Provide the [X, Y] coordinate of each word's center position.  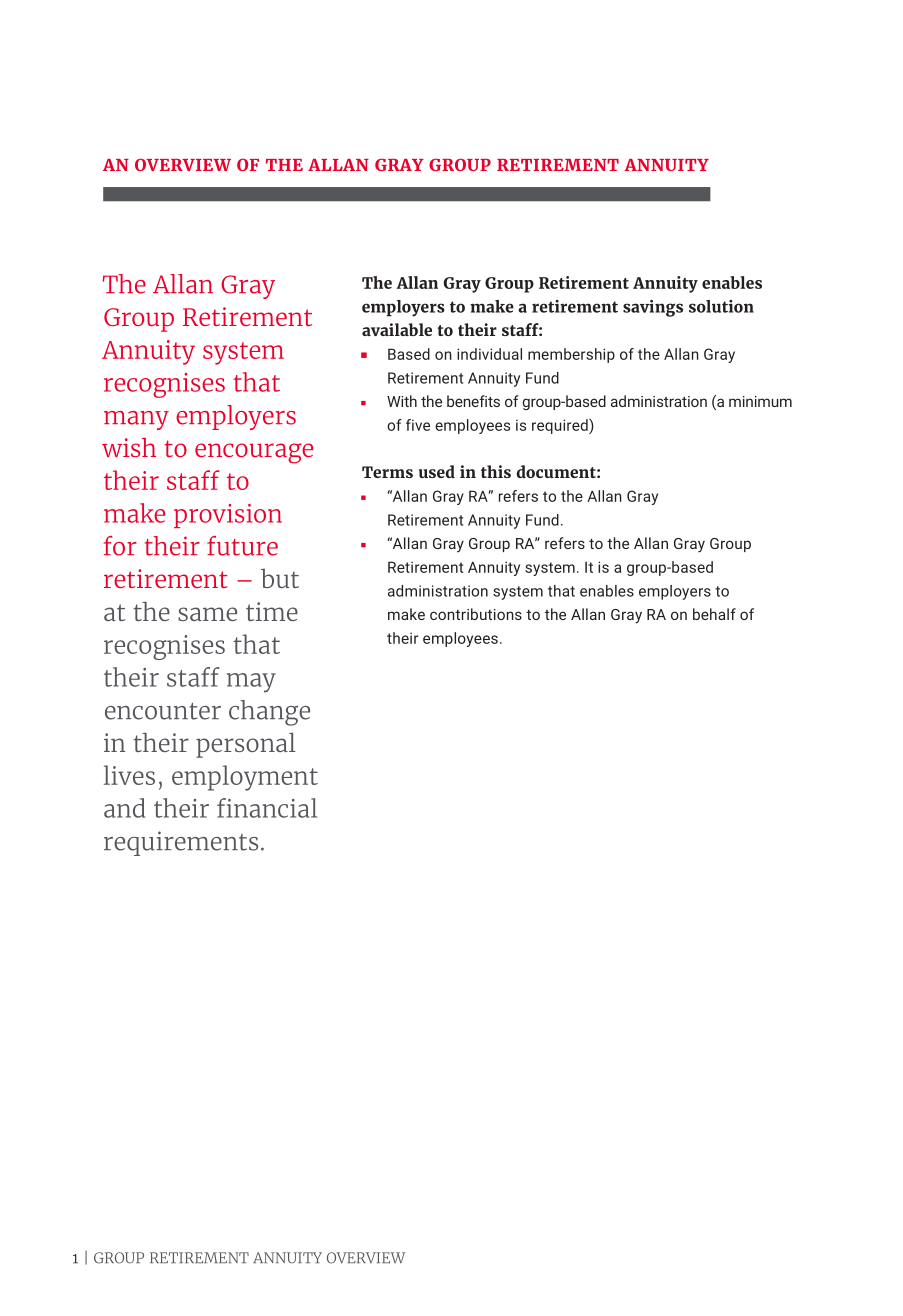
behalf [714, 614]
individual [489, 354]
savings [653, 308]
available [397, 329]
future [242, 546]
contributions [476, 614]
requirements [181, 843]
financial [267, 808]
